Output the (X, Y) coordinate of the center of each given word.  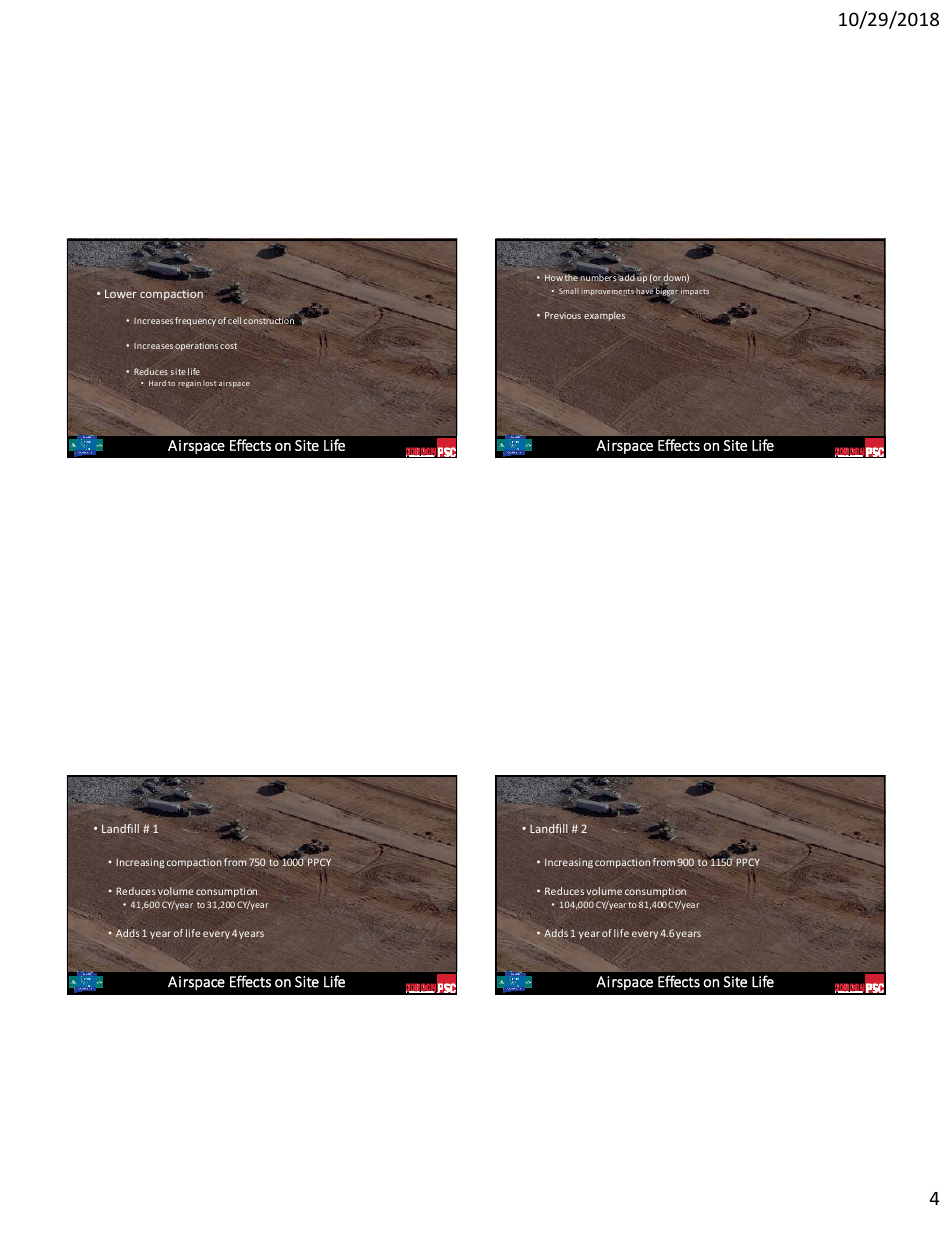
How (554, 277)
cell (234, 320)
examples (604, 316)
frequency (195, 321)
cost (228, 346)
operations (196, 347)
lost (209, 383)
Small (569, 291)
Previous (563, 315)
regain (189, 384)
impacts (695, 292)
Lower (121, 293)
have (645, 292)
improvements (608, 292)
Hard (157, 383)
